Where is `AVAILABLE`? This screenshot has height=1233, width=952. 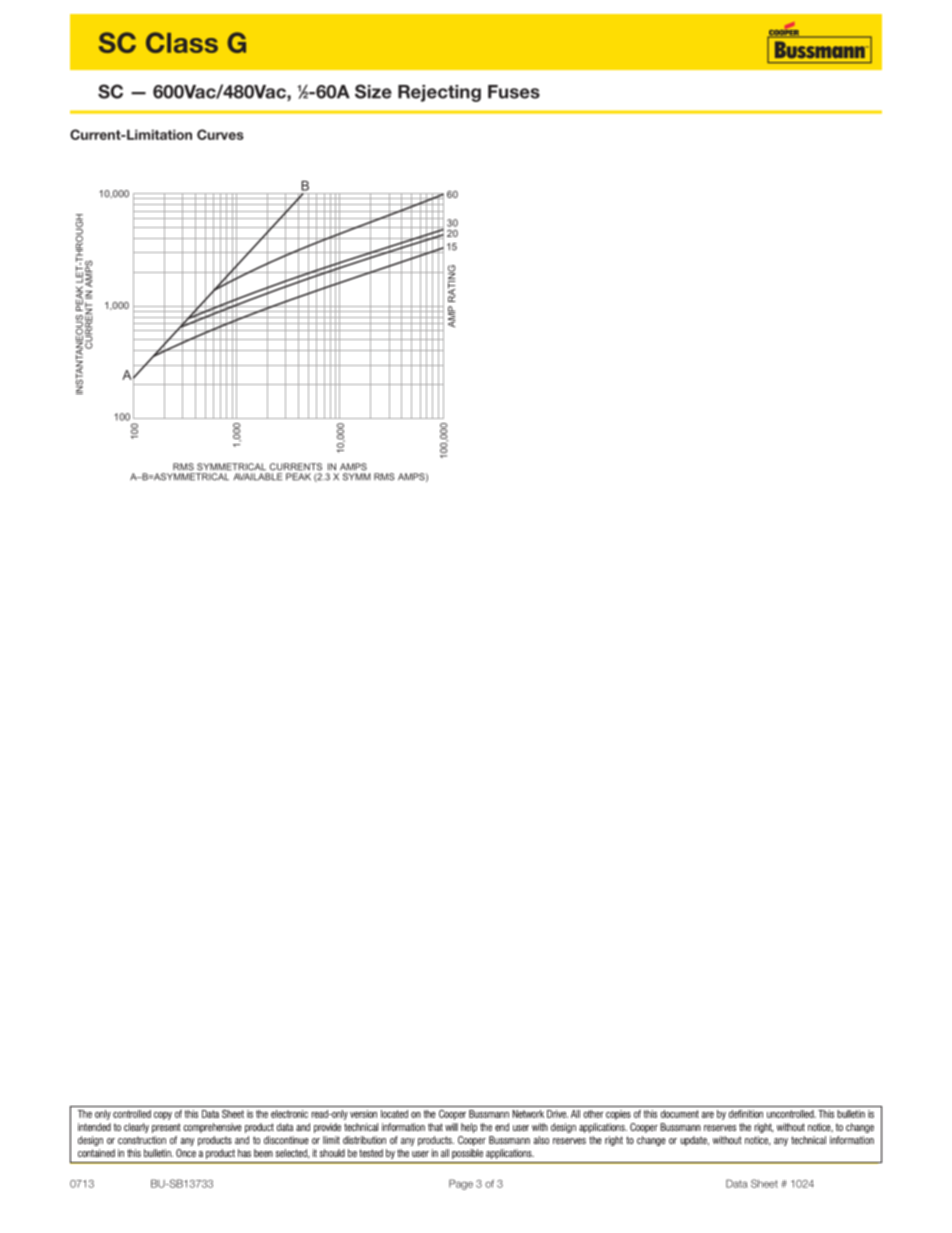 AVAILABLE is located at coordinates (258, 477).
